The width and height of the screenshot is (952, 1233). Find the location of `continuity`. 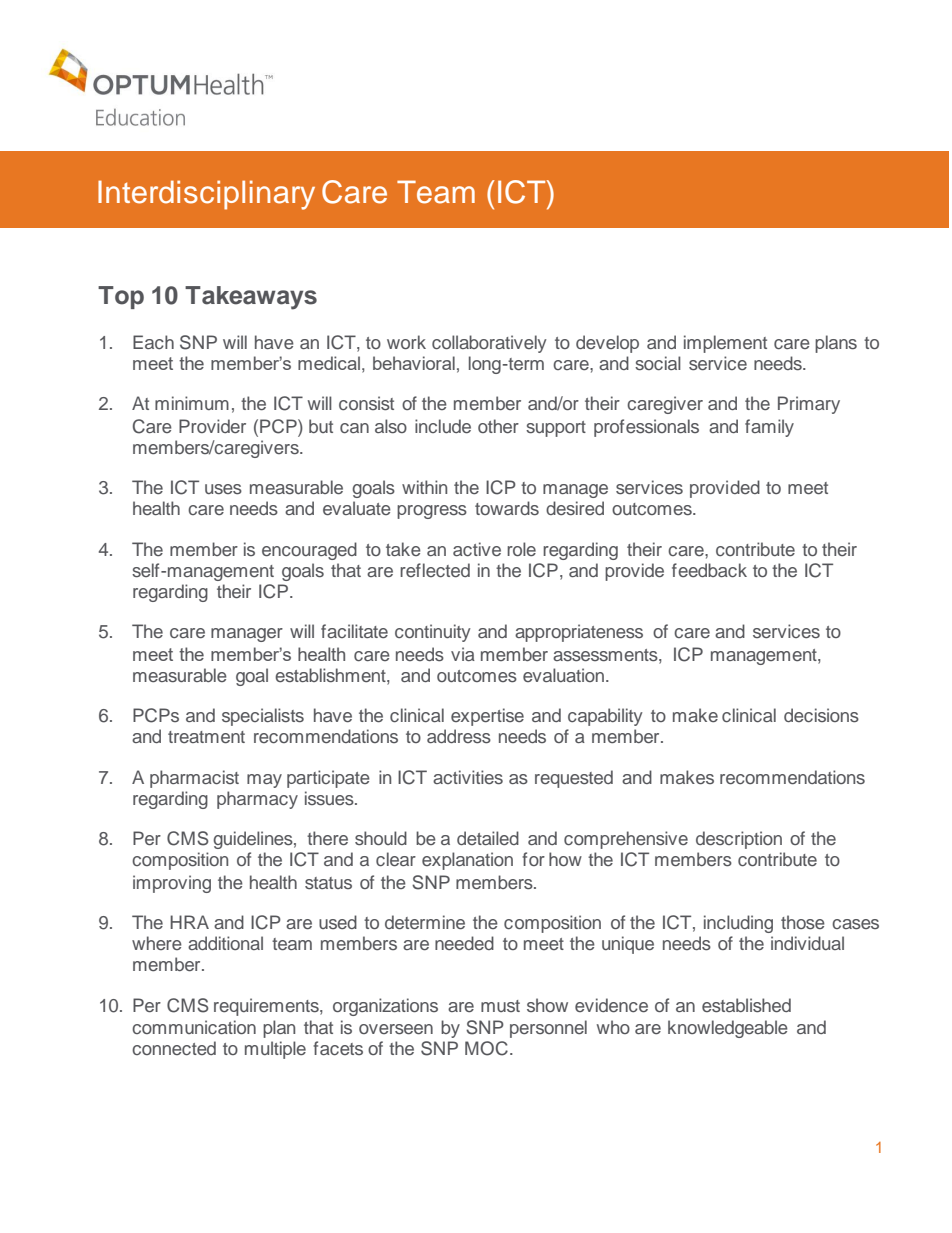

continuity is located at coordinates (433, 633).
